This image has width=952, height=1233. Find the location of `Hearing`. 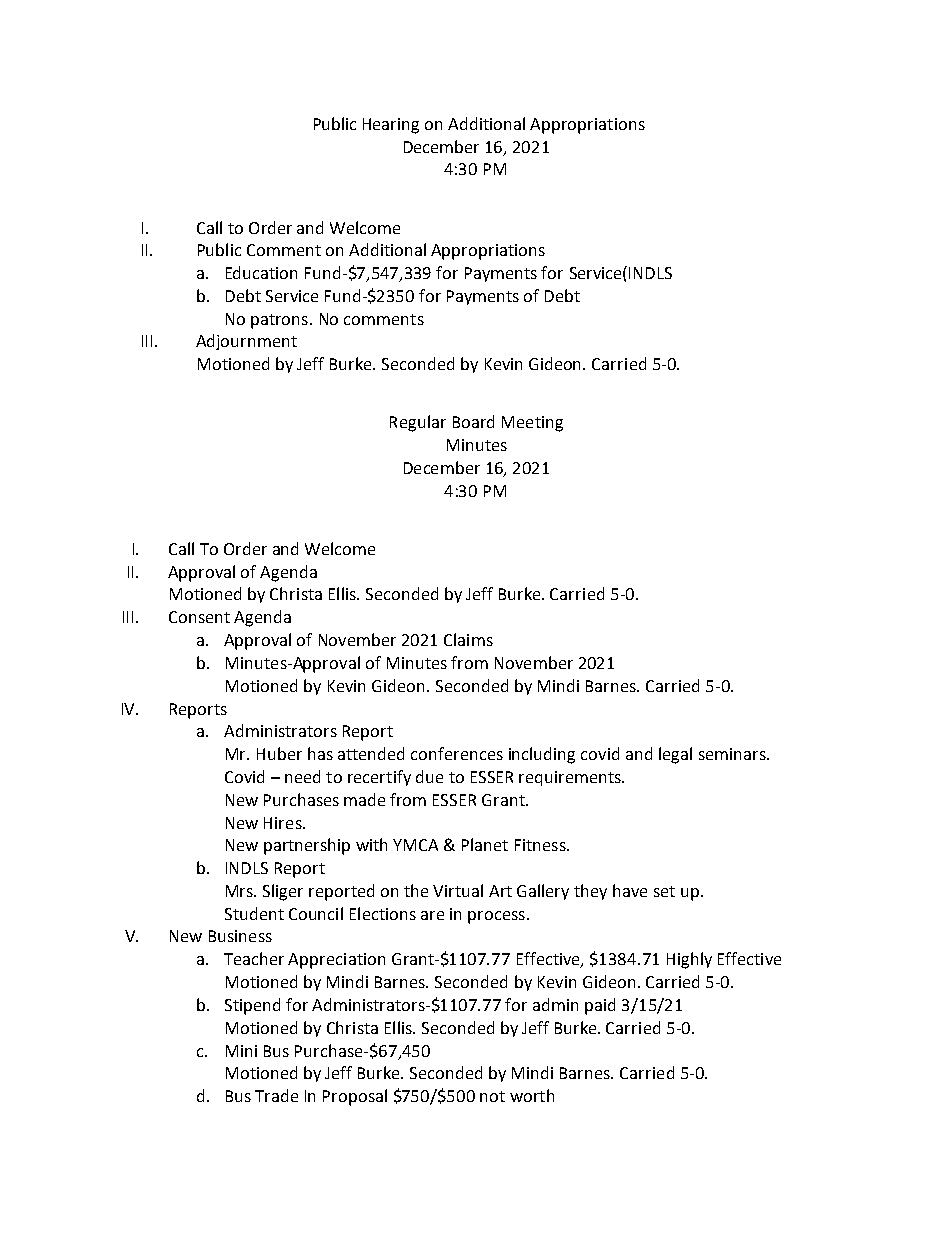

Hearing is located at coordinates (391, 126).
